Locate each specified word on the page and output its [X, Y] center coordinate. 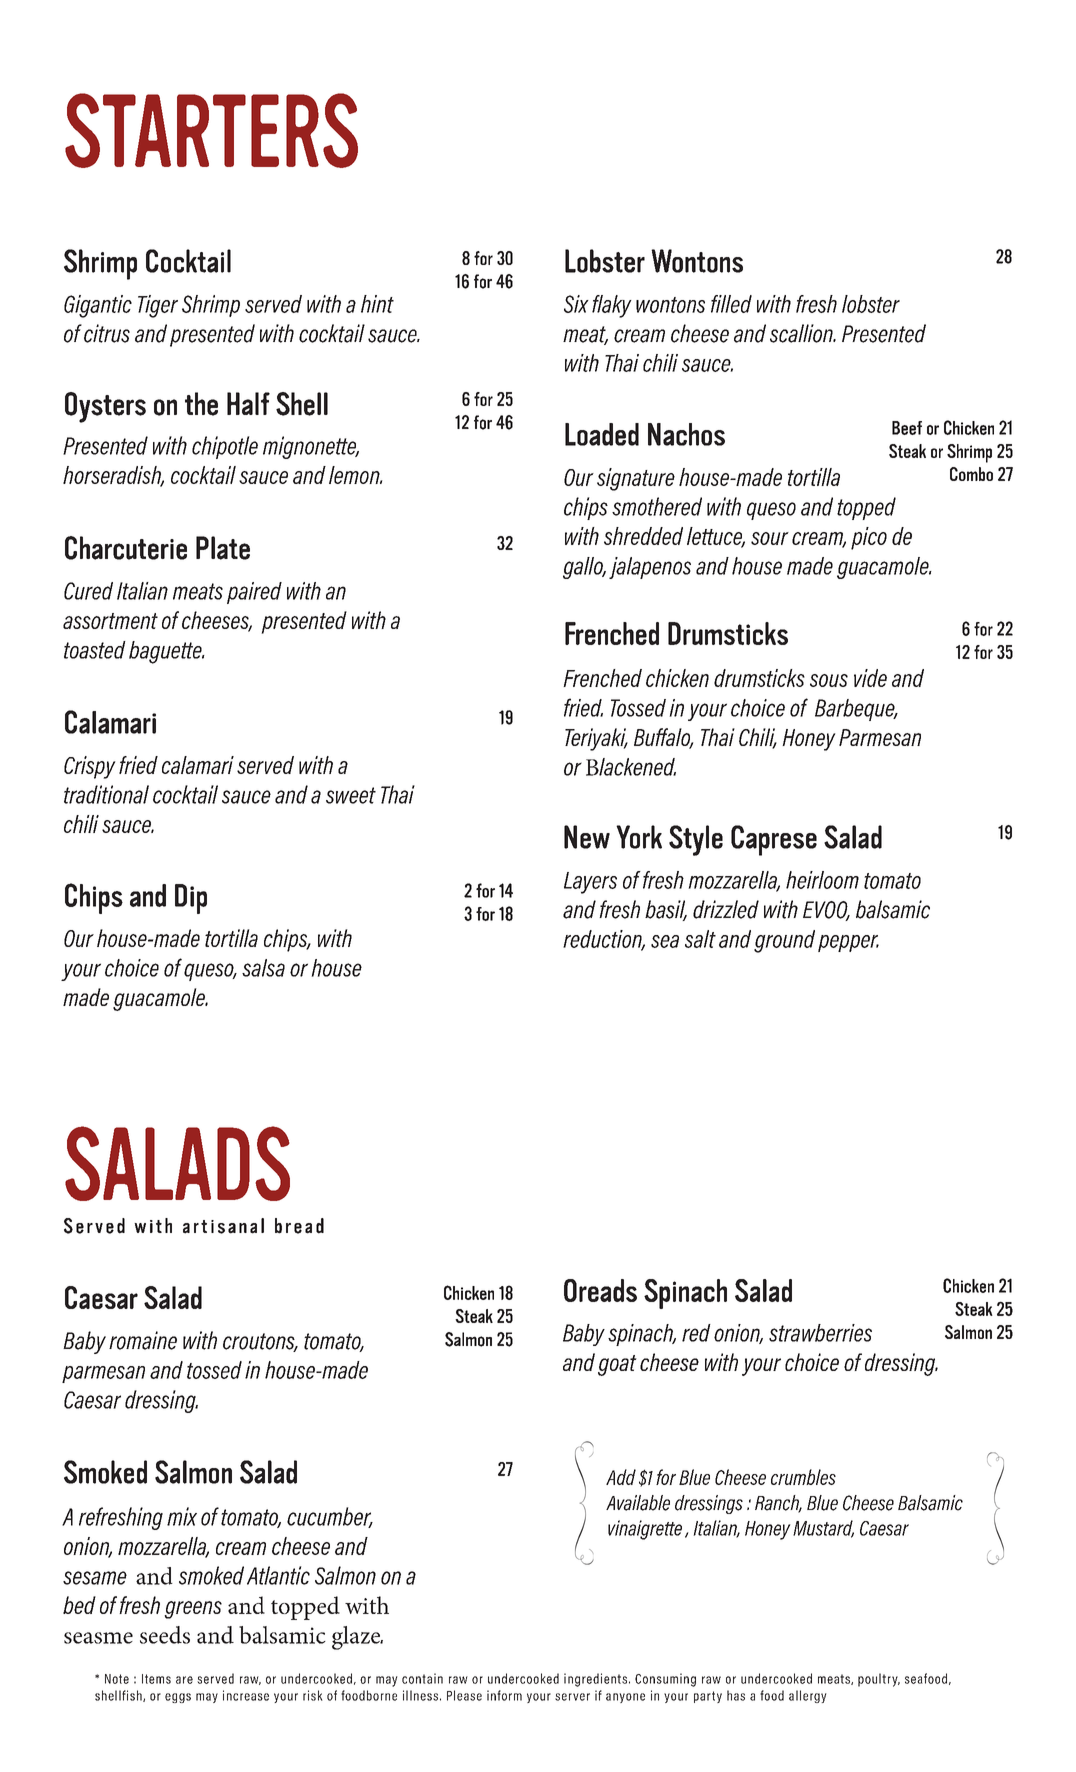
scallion [803, 333]
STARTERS [211, 130]
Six [576, 304]
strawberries [820, 1333]
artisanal [223, 1226]
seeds [165, 1635]
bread [299, 1226]
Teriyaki [596, 739]
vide [870, 678]
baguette [166, 652]
